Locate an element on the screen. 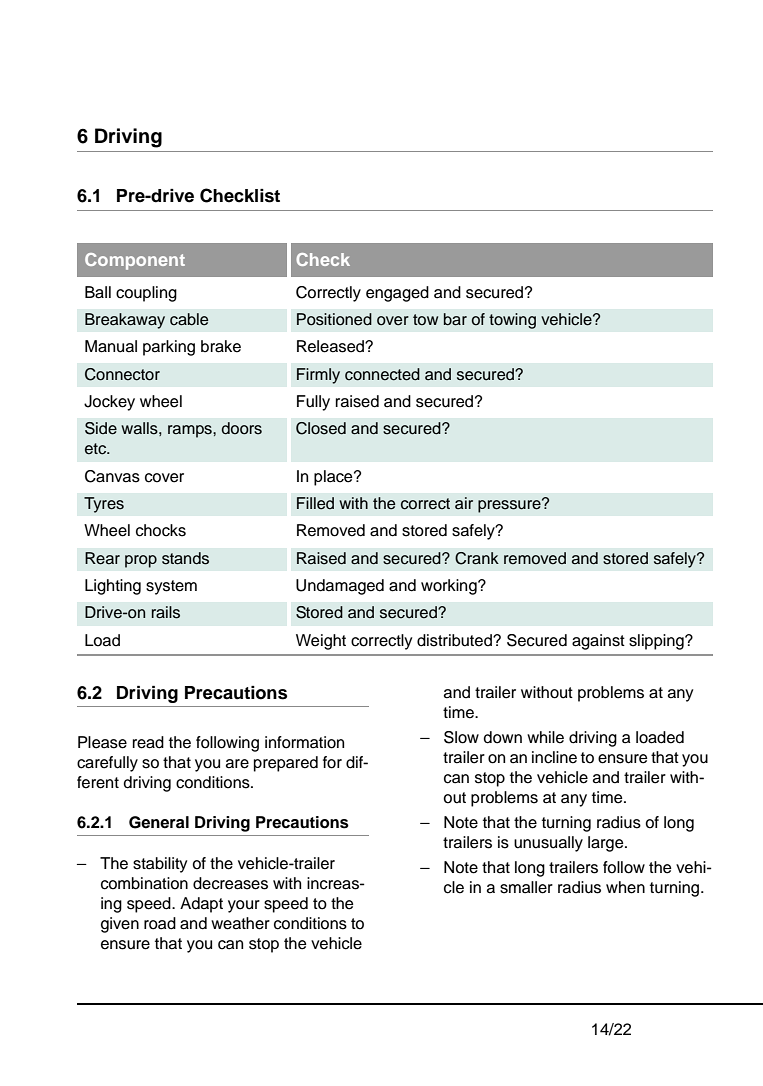 Image resolution: width=763 pixels, height=1086 pixels. when is located at coordinates (625, 887).
